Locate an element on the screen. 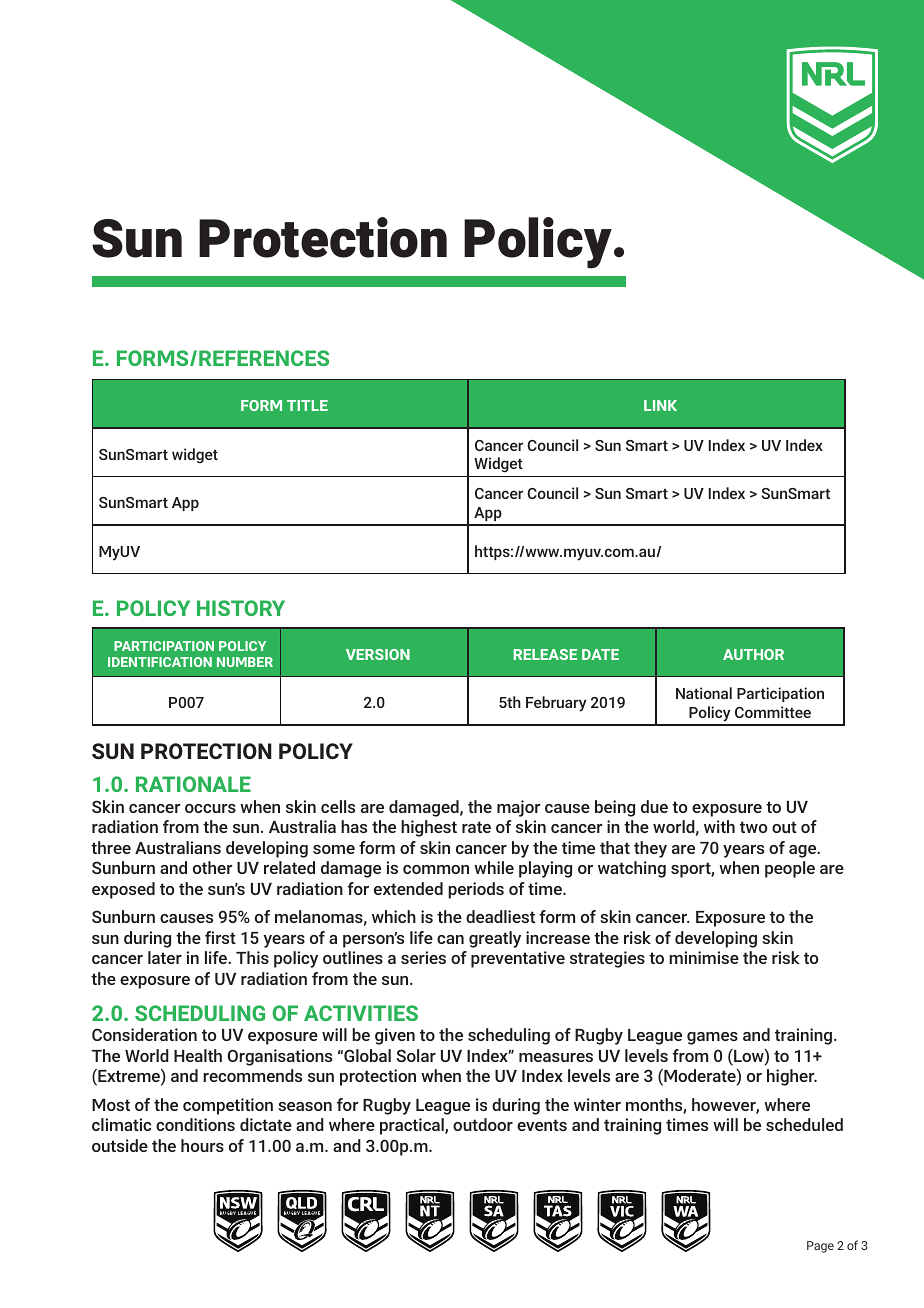 This screenshot has width=924, height=1308. TITLE is located at coordinates (307, 405).
